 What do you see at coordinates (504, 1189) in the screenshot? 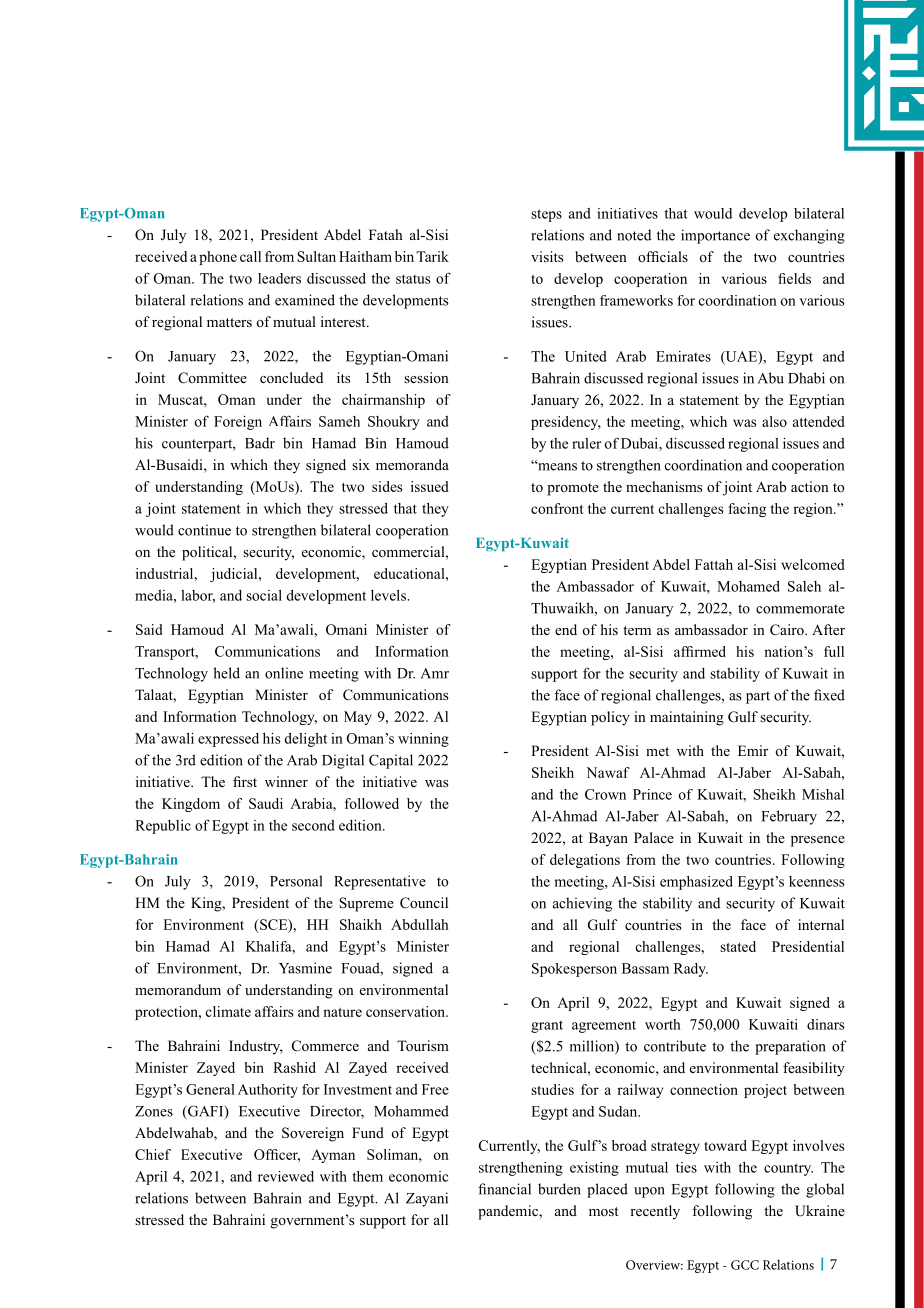
I see `financial` at bounding box center [504, 1189].
